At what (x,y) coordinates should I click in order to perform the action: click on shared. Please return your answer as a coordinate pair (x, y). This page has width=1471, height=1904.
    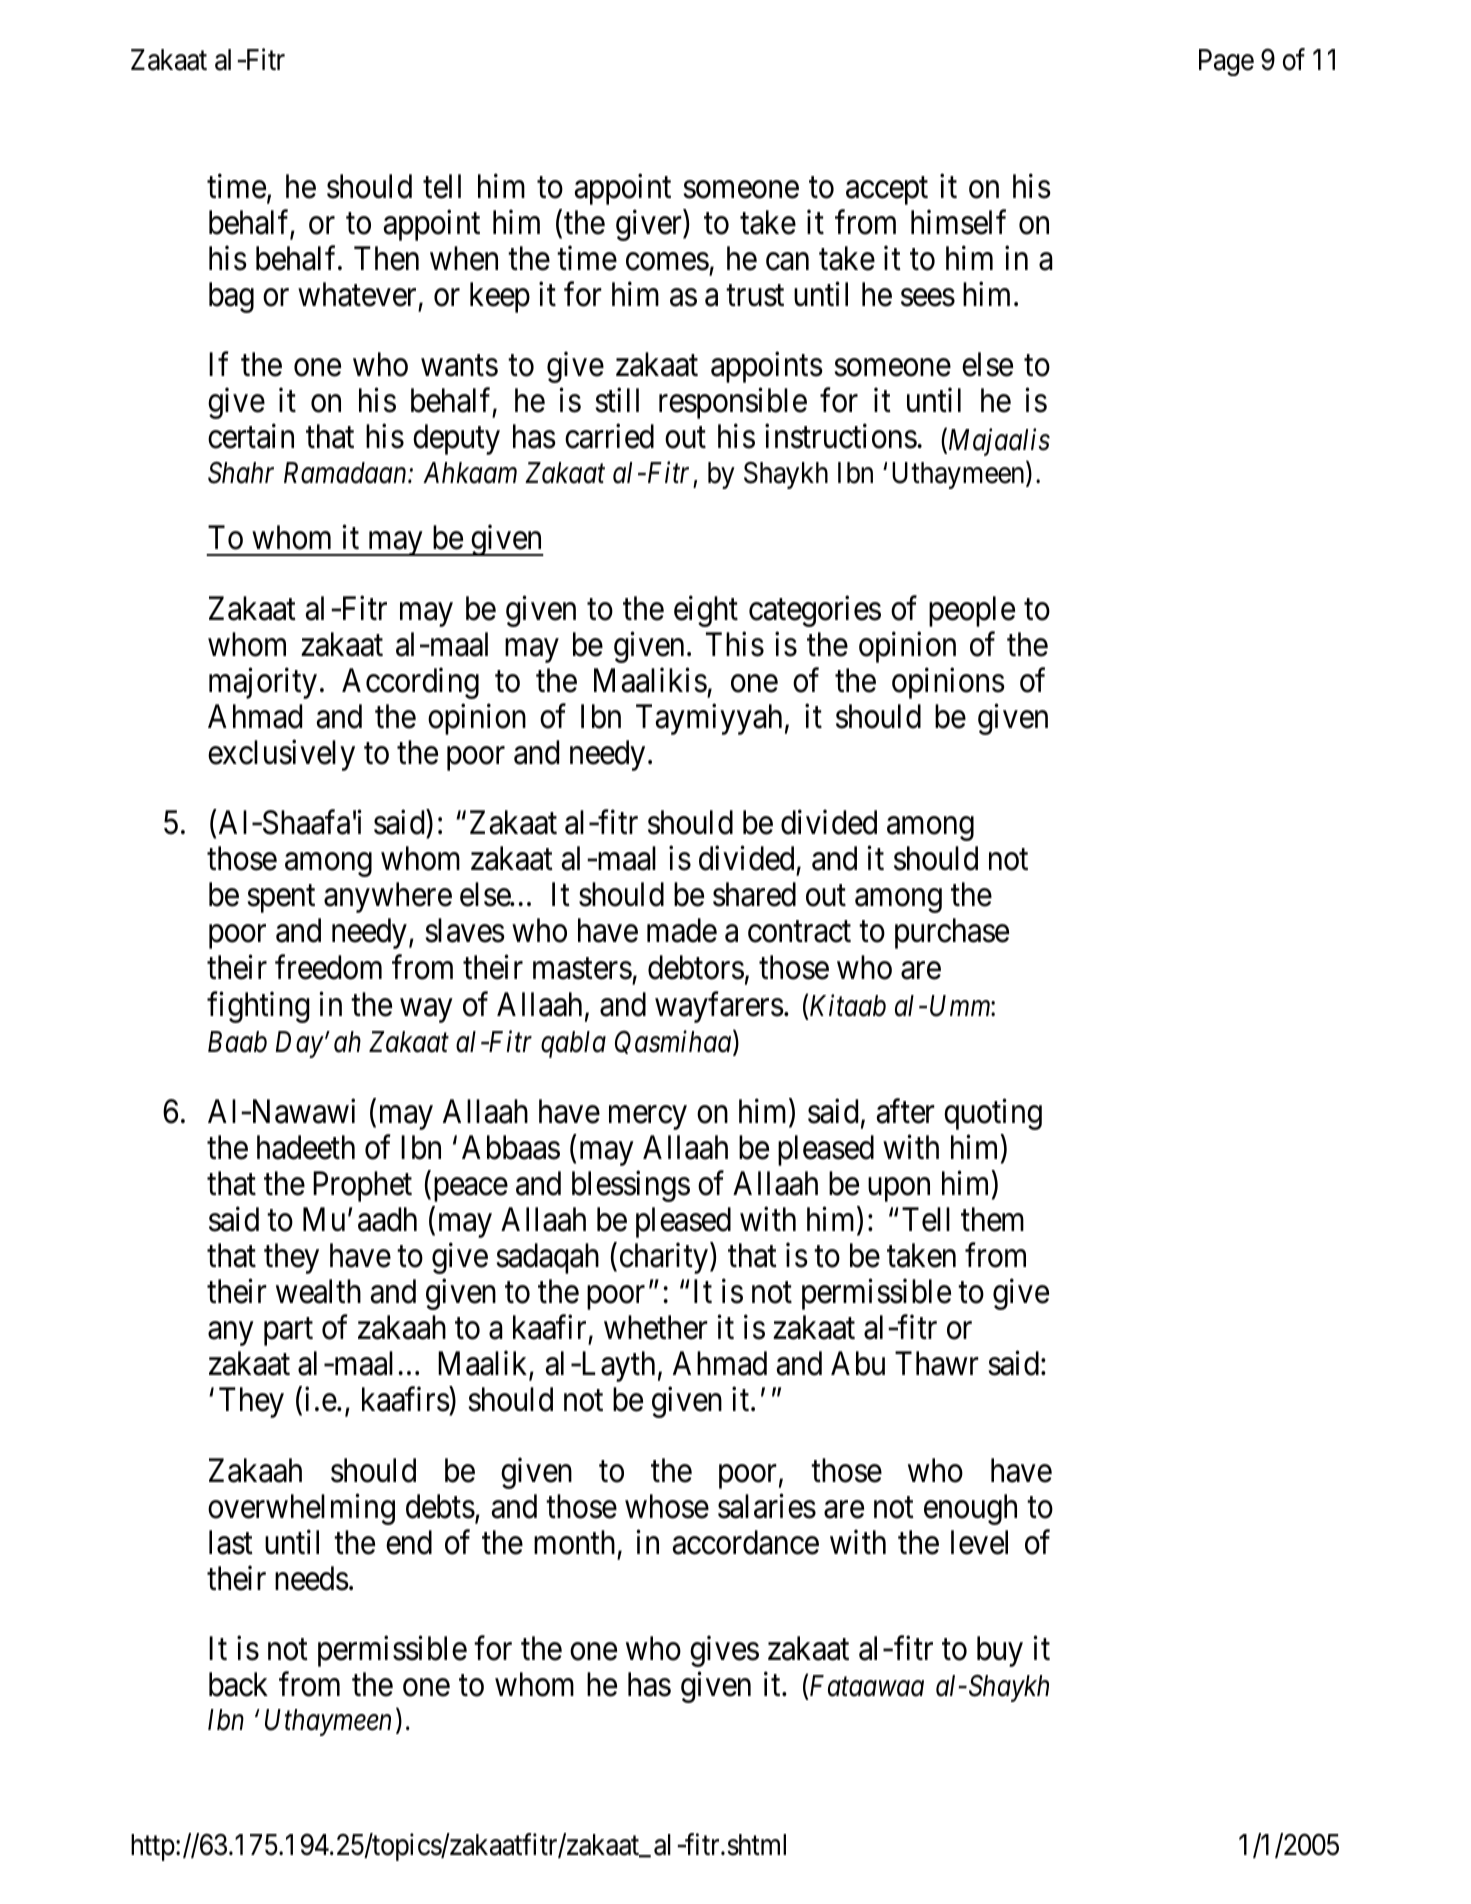
    Looking at the image, I should click on (754, 894).
